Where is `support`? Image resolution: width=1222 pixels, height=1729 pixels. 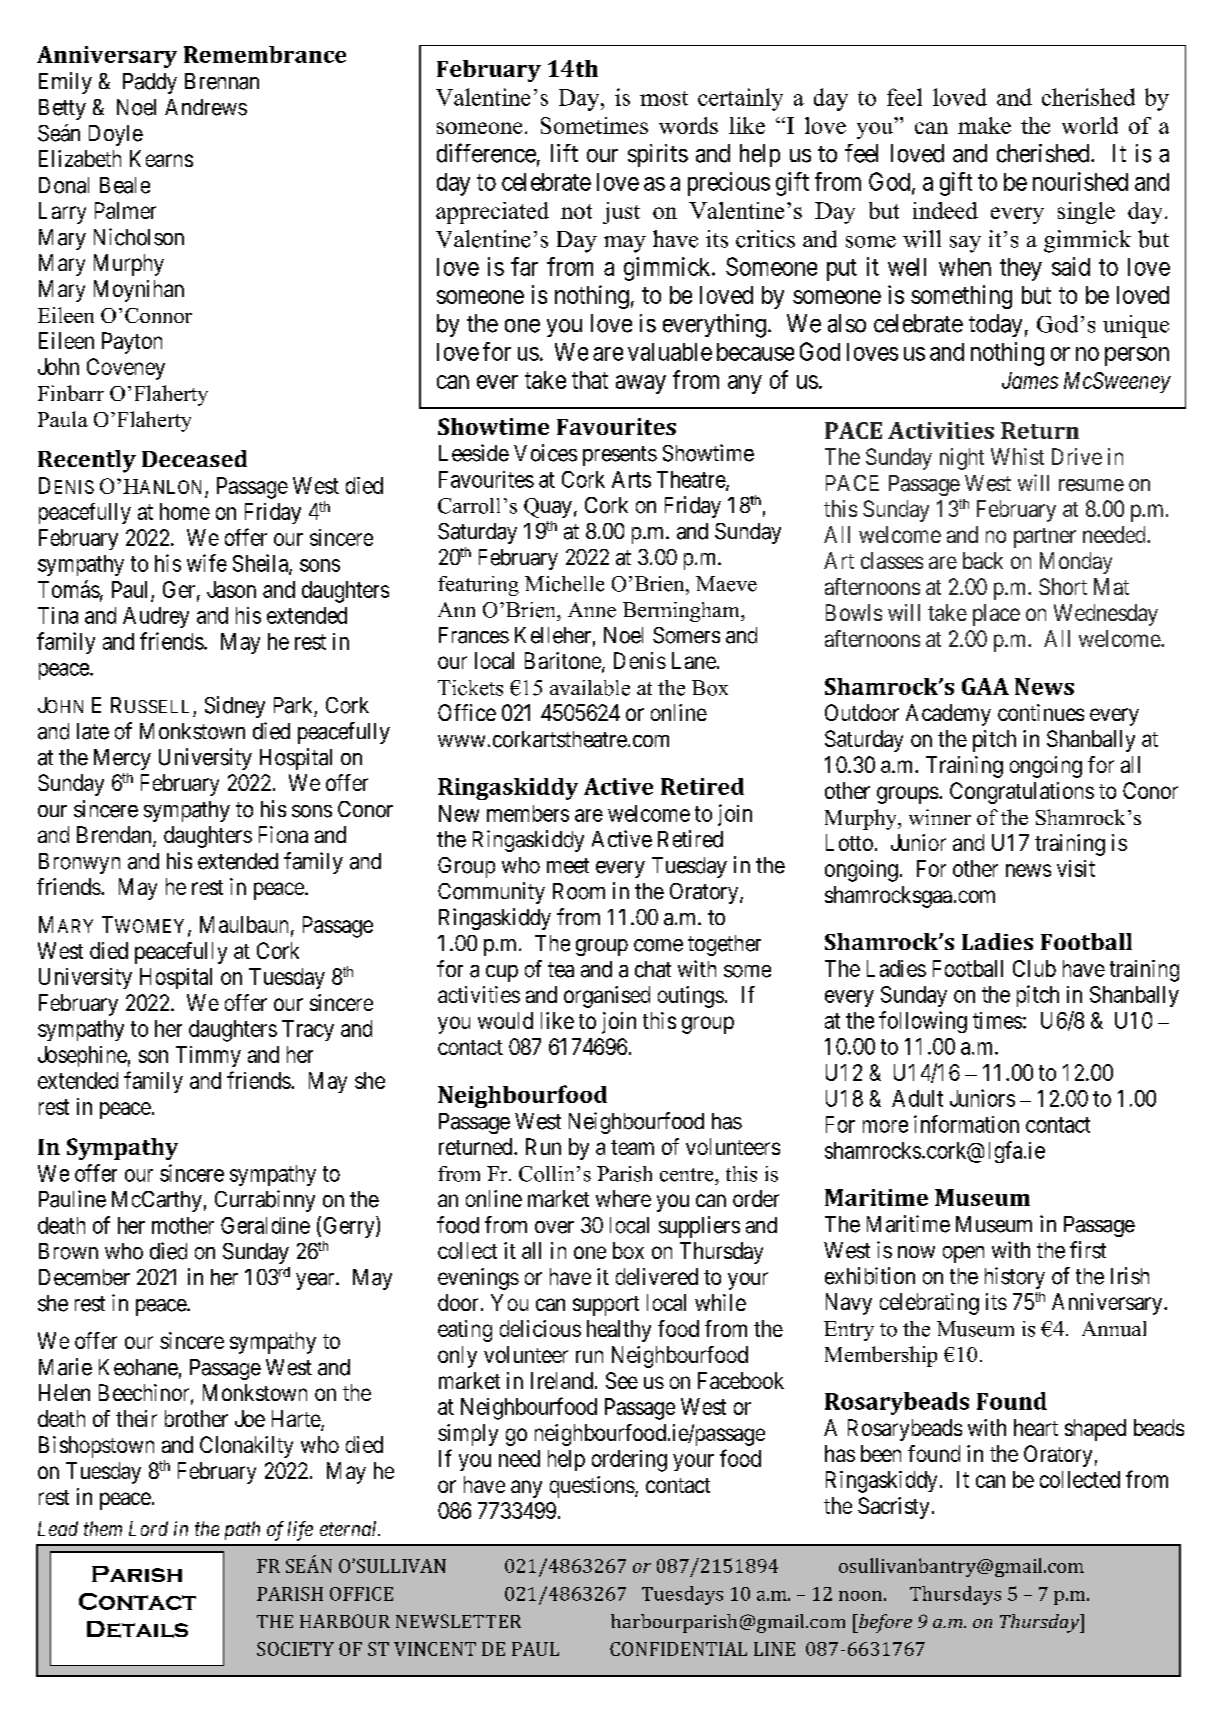 support is located at coordinates (606, 1306).
